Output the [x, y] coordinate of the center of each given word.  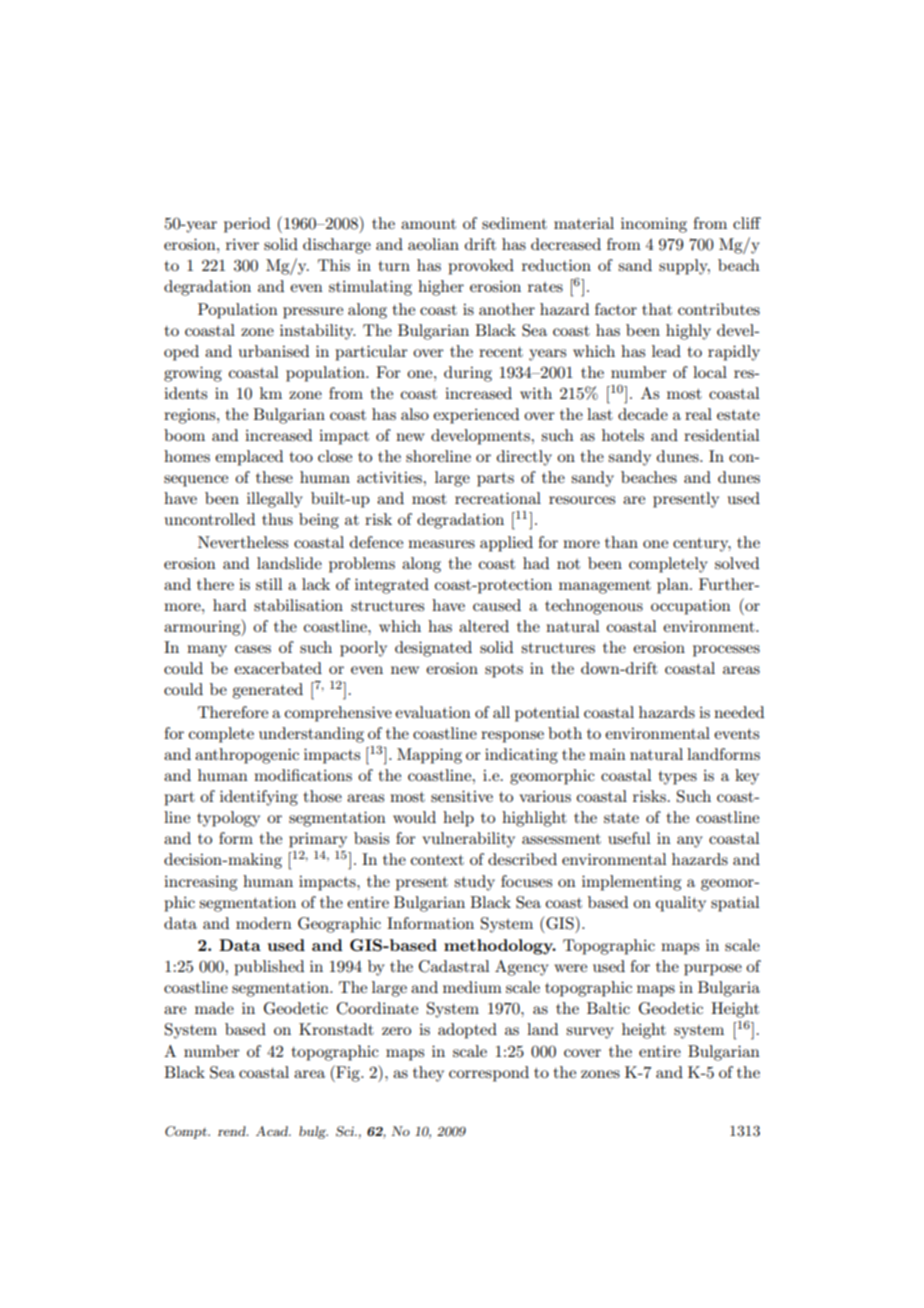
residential [722, 435]
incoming [654, 225]
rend [233, 1131]
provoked [481, 267]
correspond [489, 1074]
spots [504, 671]
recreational [498, 498]
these [274, 477]
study [474, 883]
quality [681, 904]
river [242, 244]
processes [726, 651]
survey [590, 1033]
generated [267, 691]
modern [264, 923]
